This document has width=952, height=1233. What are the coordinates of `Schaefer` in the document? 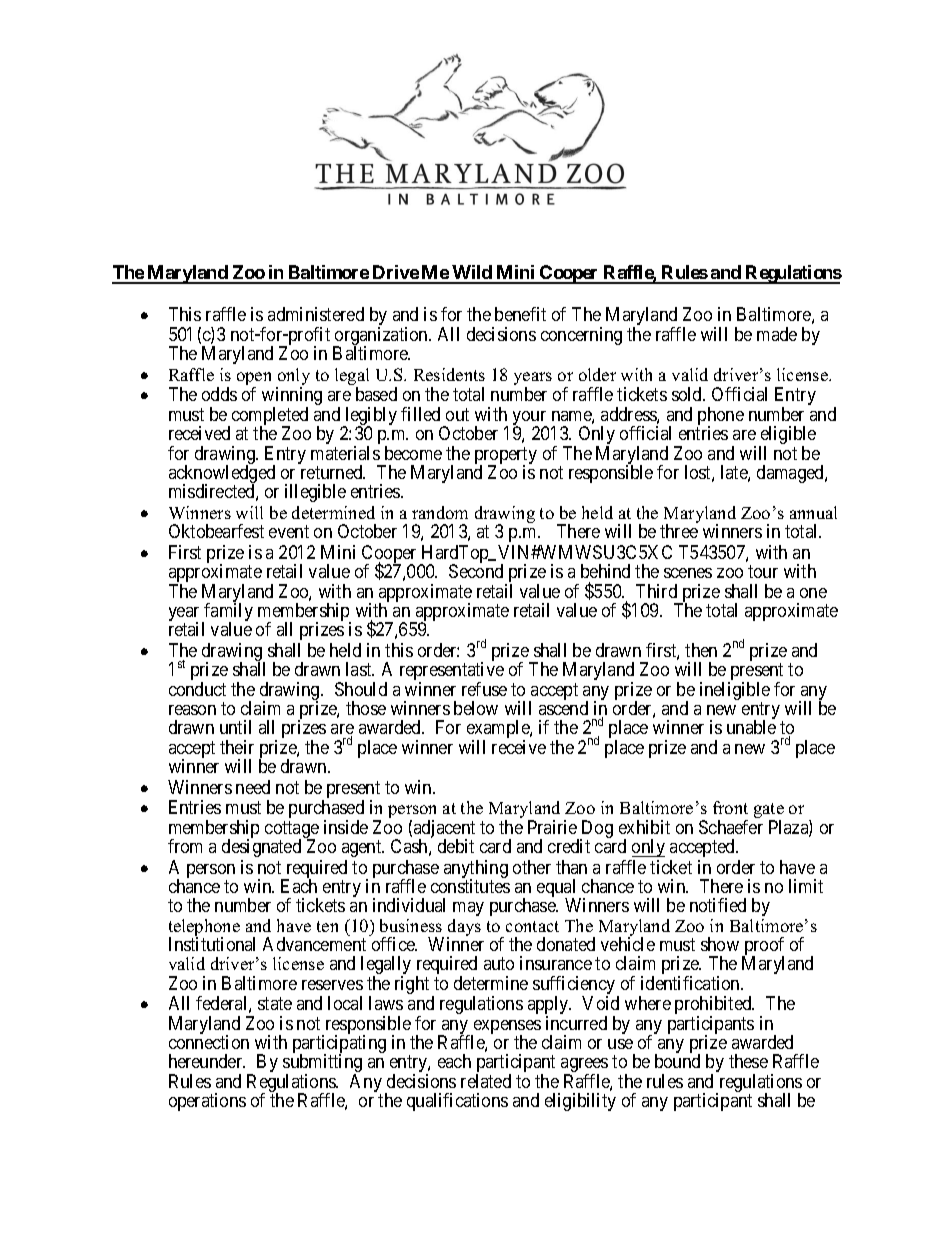 It's located at (731, 827).
